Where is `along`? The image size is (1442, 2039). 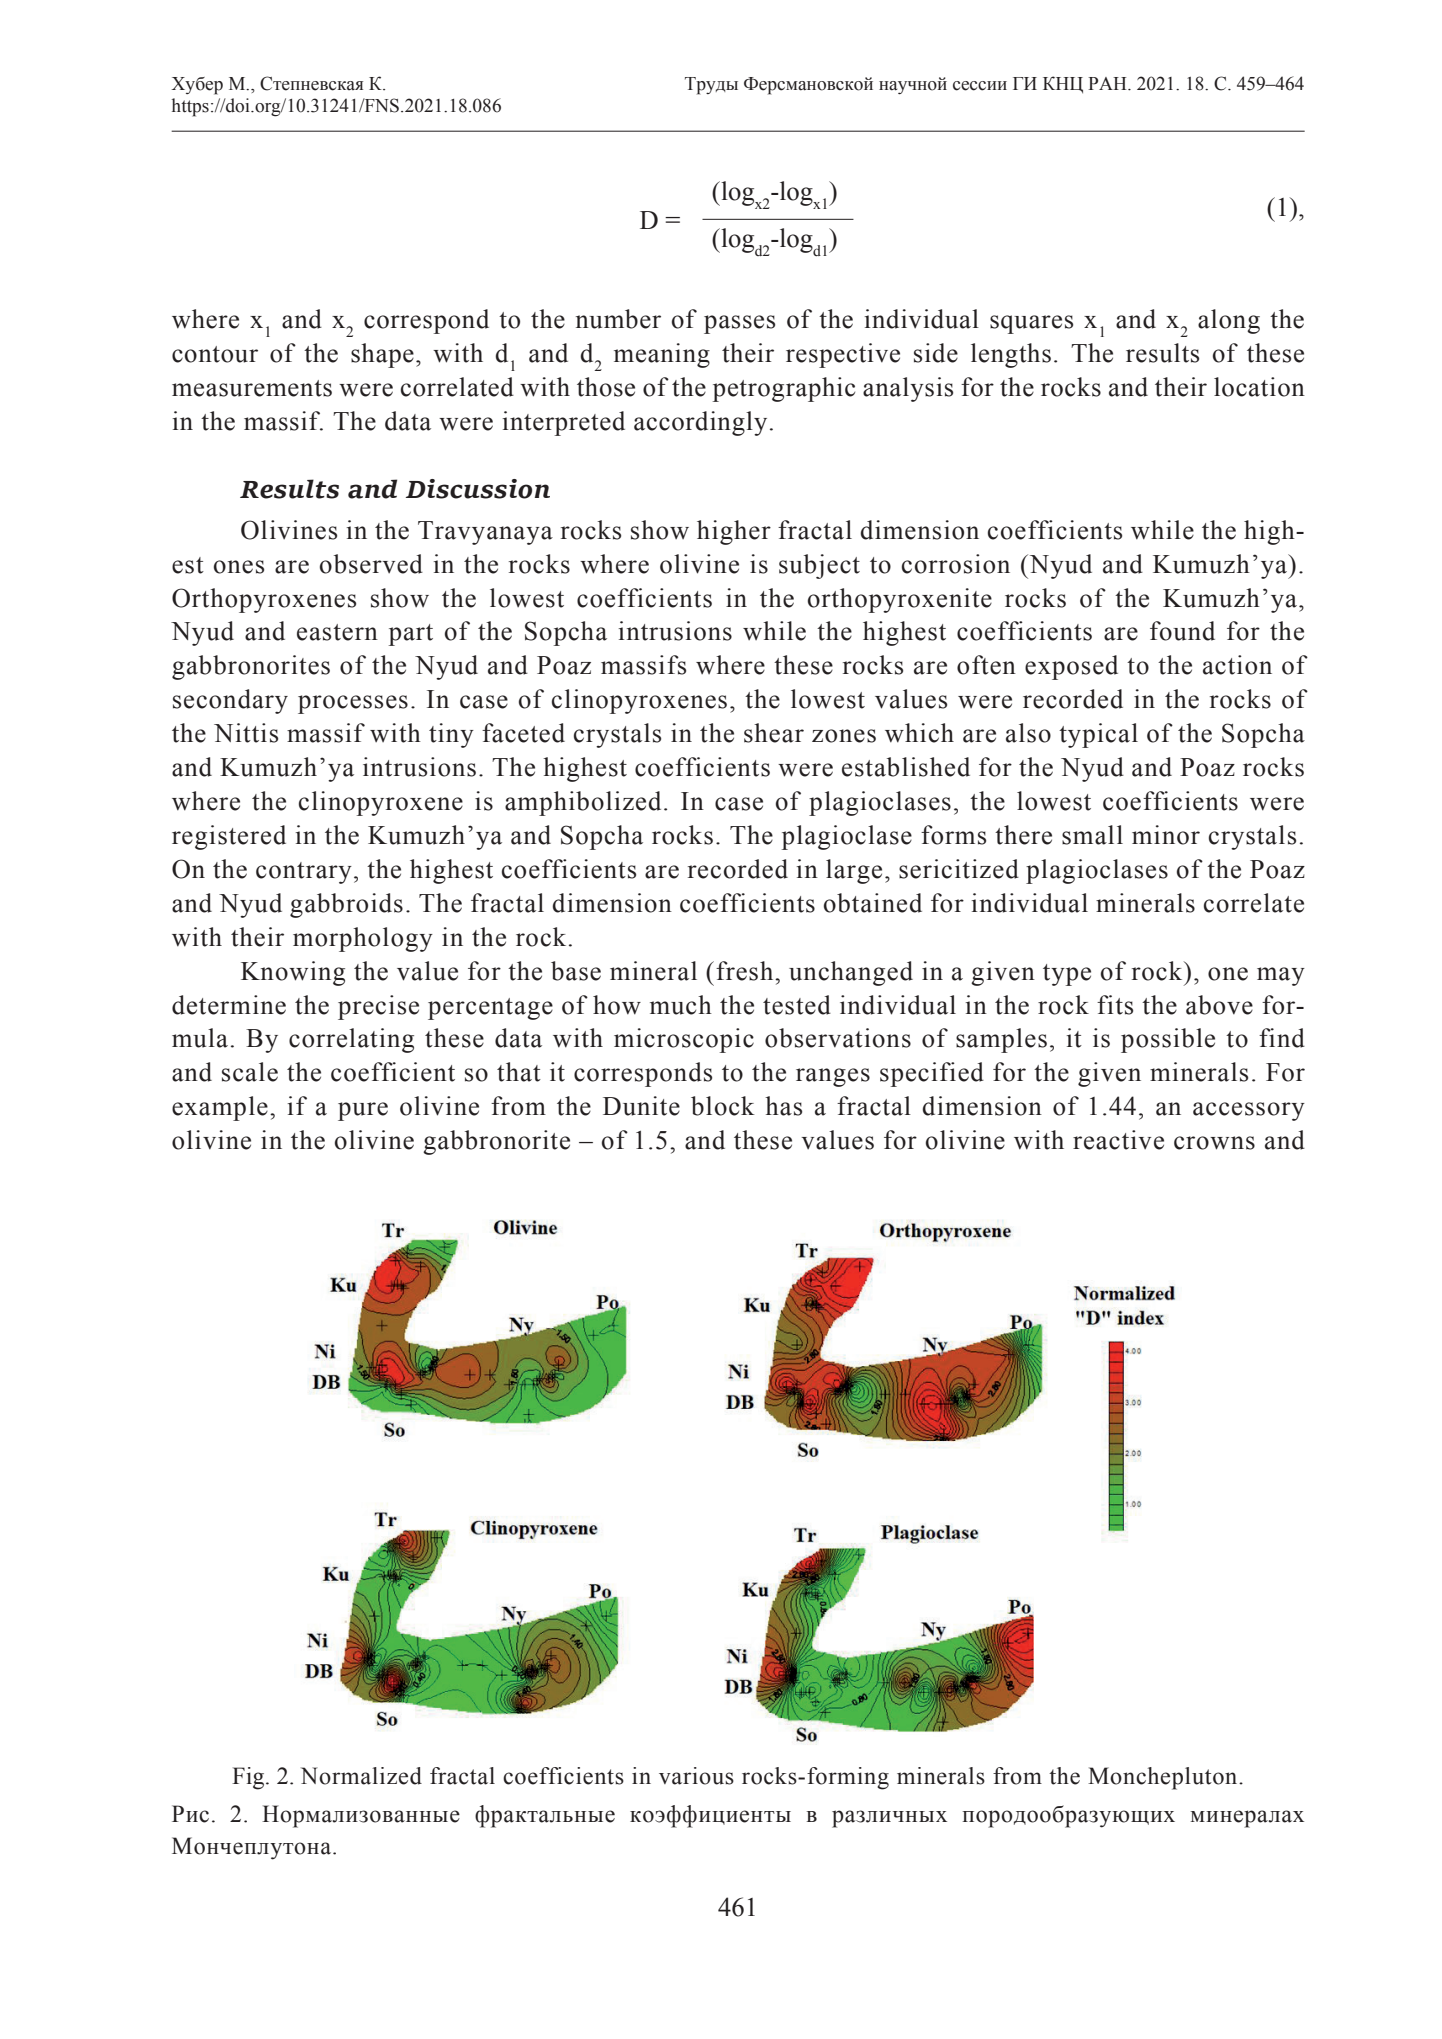
along is located at coordinates (1229, 321).
